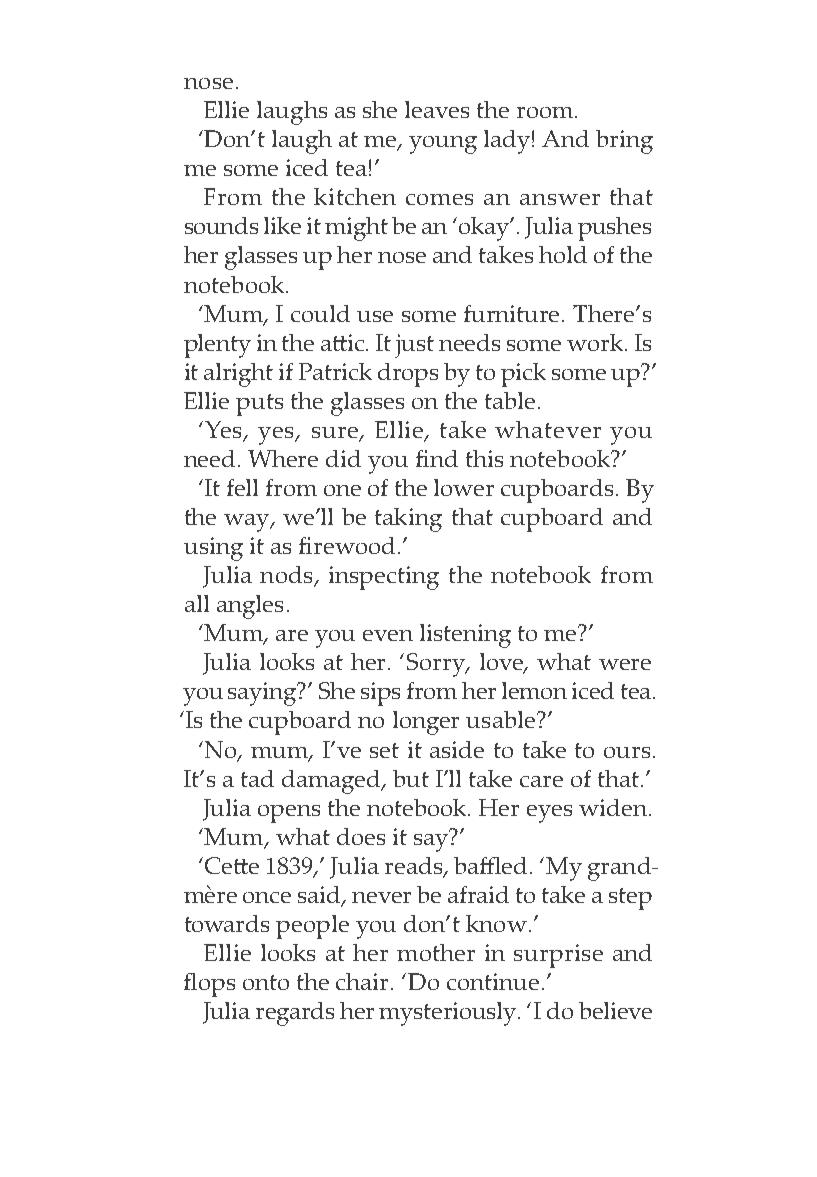  What do you see at coordinates (523, 375) in the screenshot?
I see `pick` at bounding box center [523, 375].
